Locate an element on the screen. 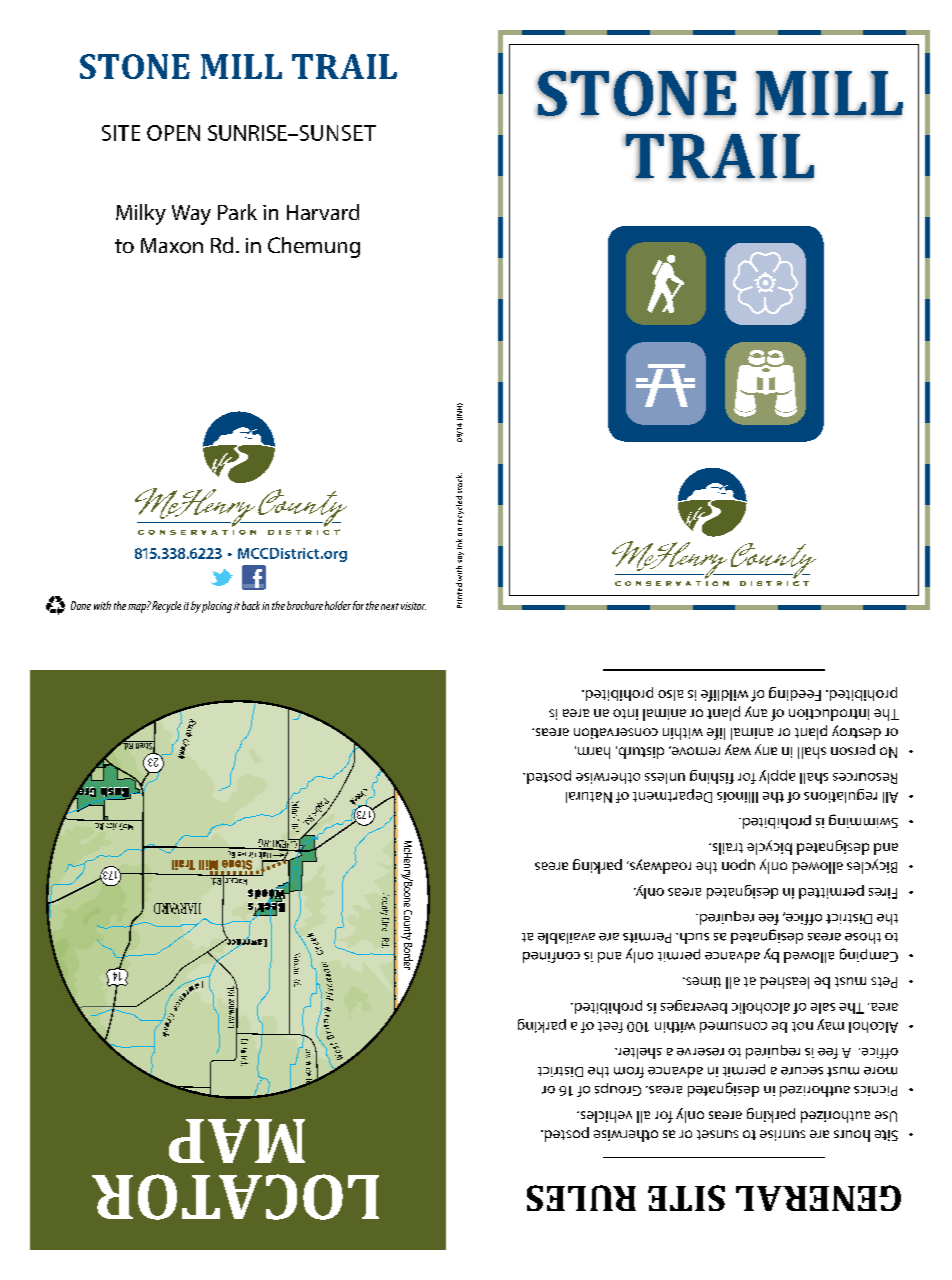 This screenshot has height=1280, width=952. back is located at coordinates (252, 605).
